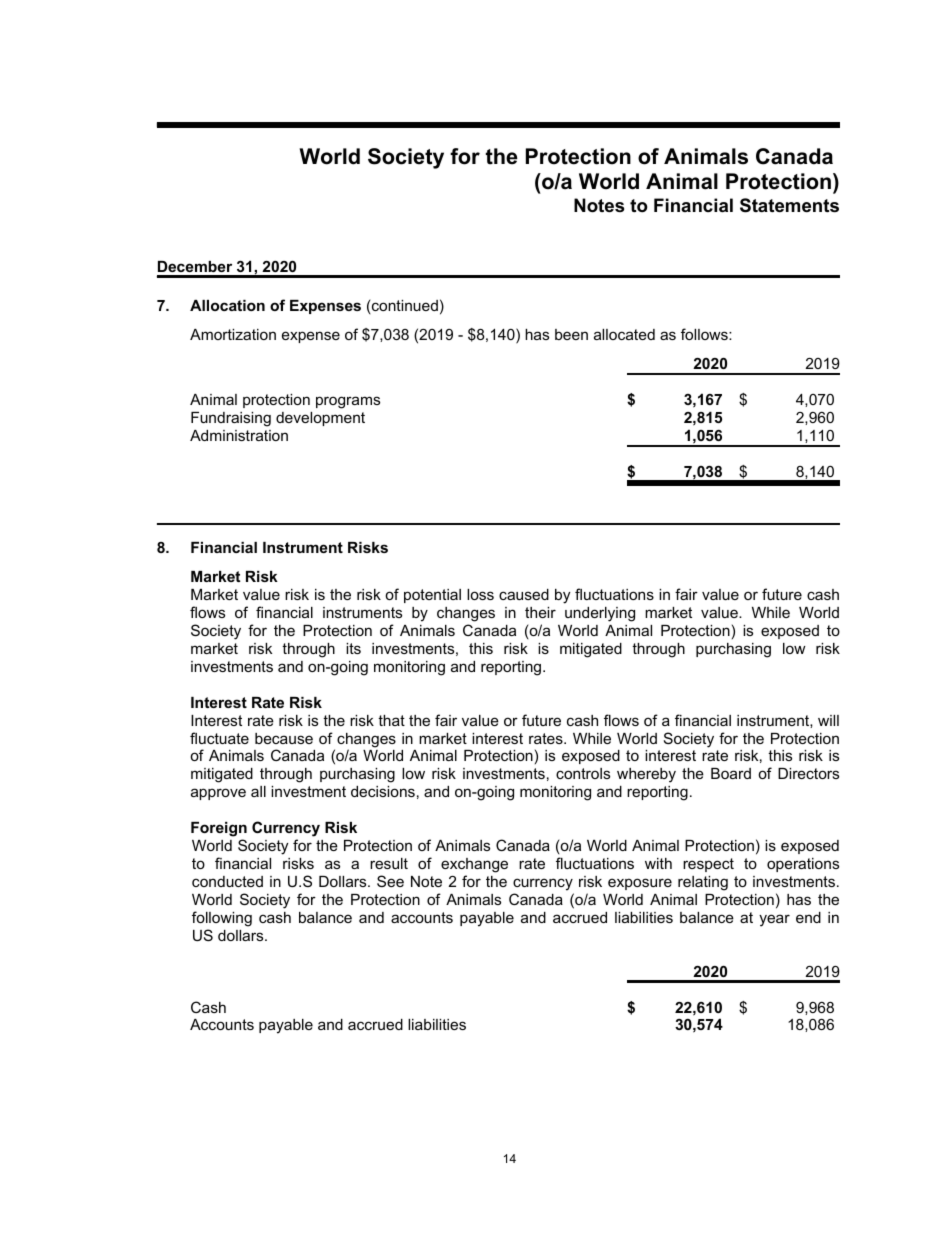 Image resolution: width=952 pixels, height=1233 pixels. Describe the element at coordinates (524, 594) in the screenshot. I see `caused` at that location.
